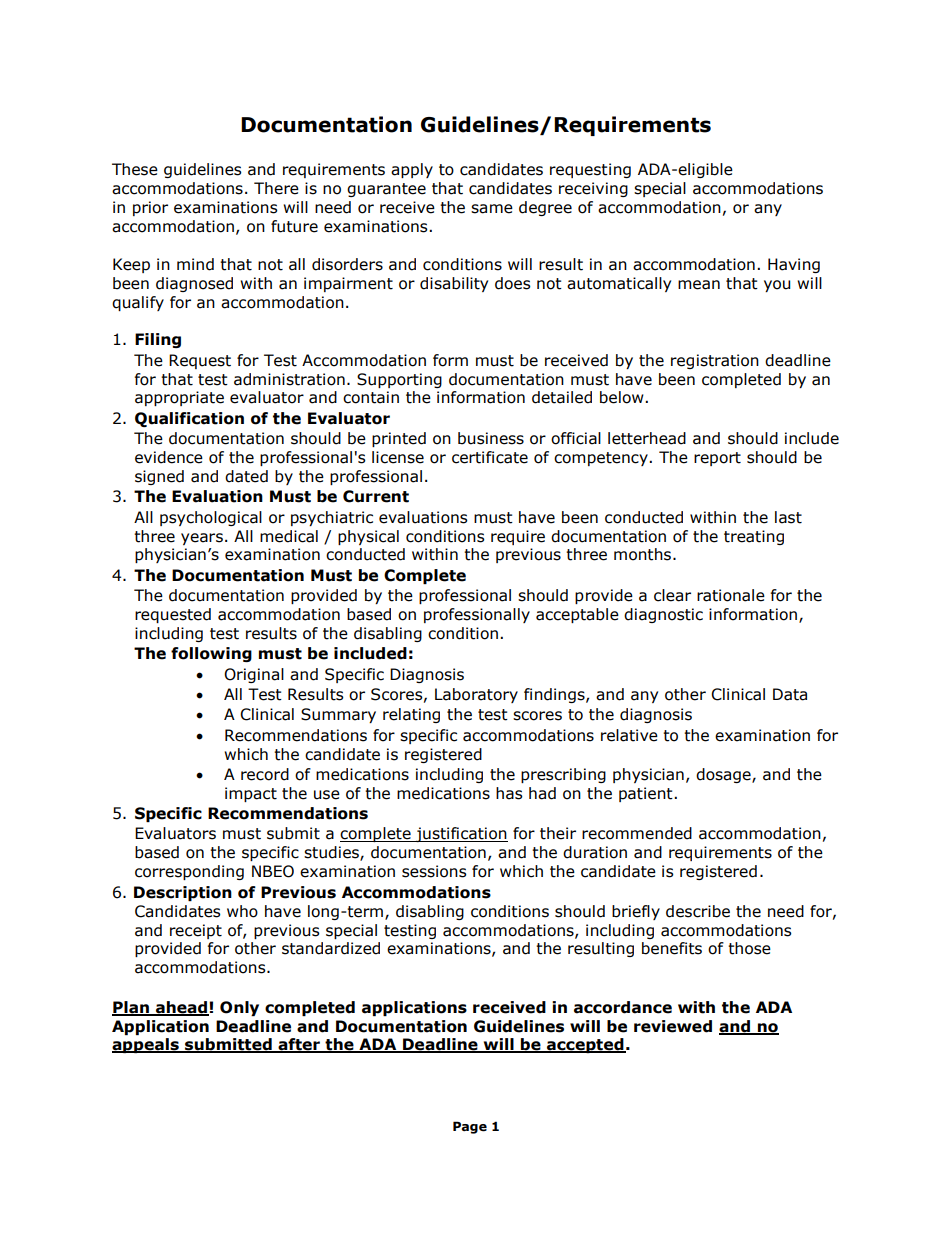 The height and width of the image is (1233, 952). What do you see at coordinates (492, 209) in the image?
I see `same` at bounding box center [492, 209].
